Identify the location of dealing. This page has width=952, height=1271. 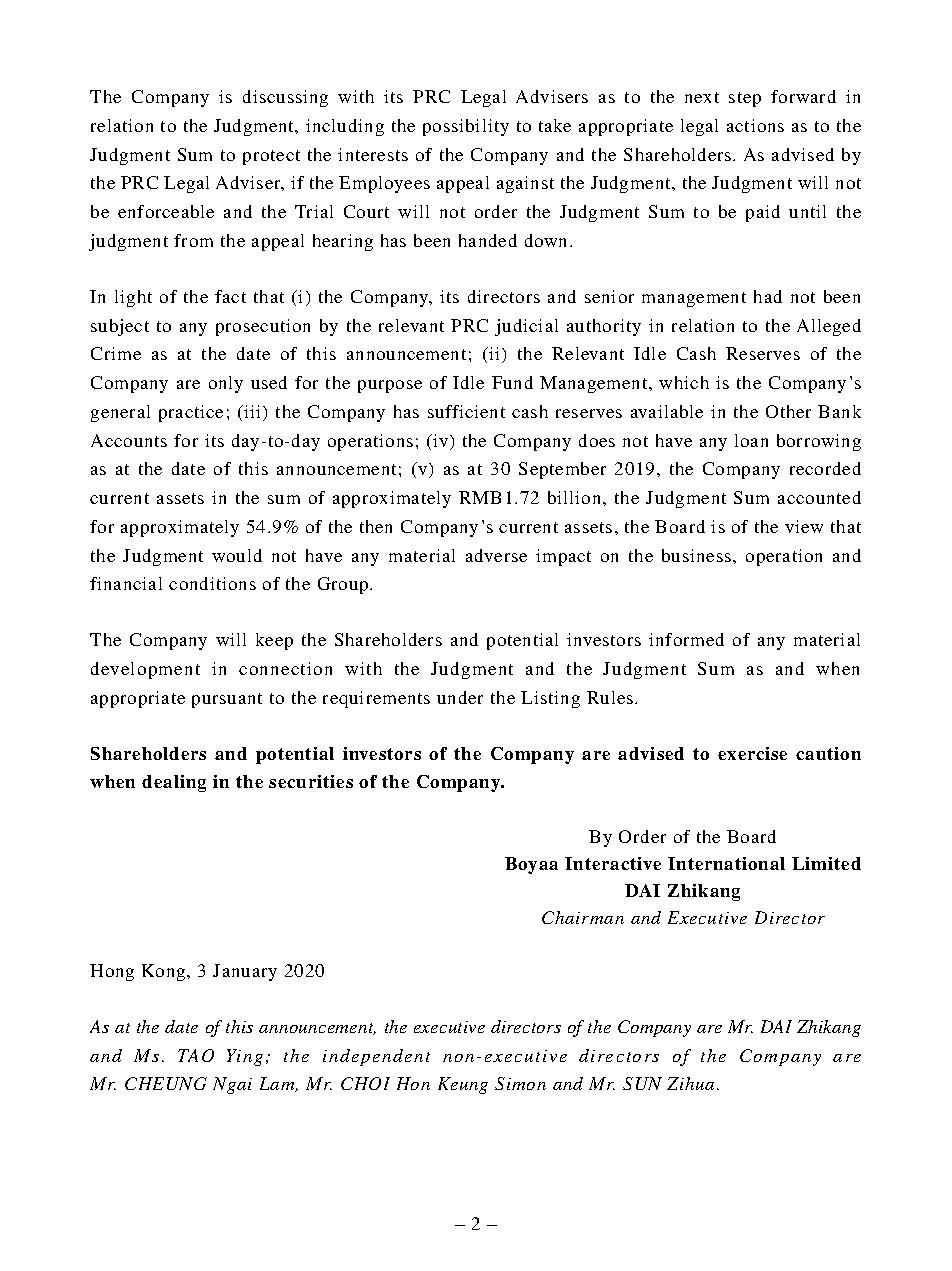
(174, 783).
